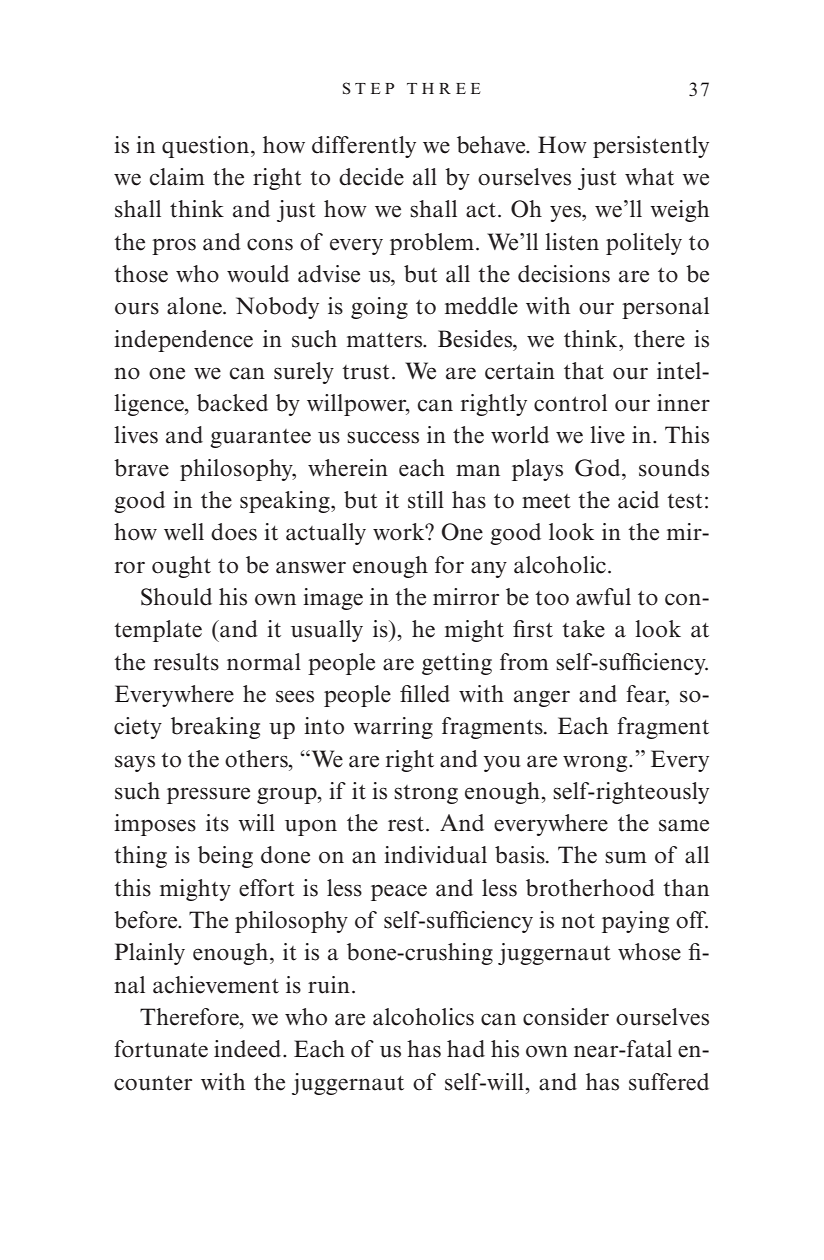 The width and height of the page is (824, 1260). I want to click on question, so click(207, 147).
